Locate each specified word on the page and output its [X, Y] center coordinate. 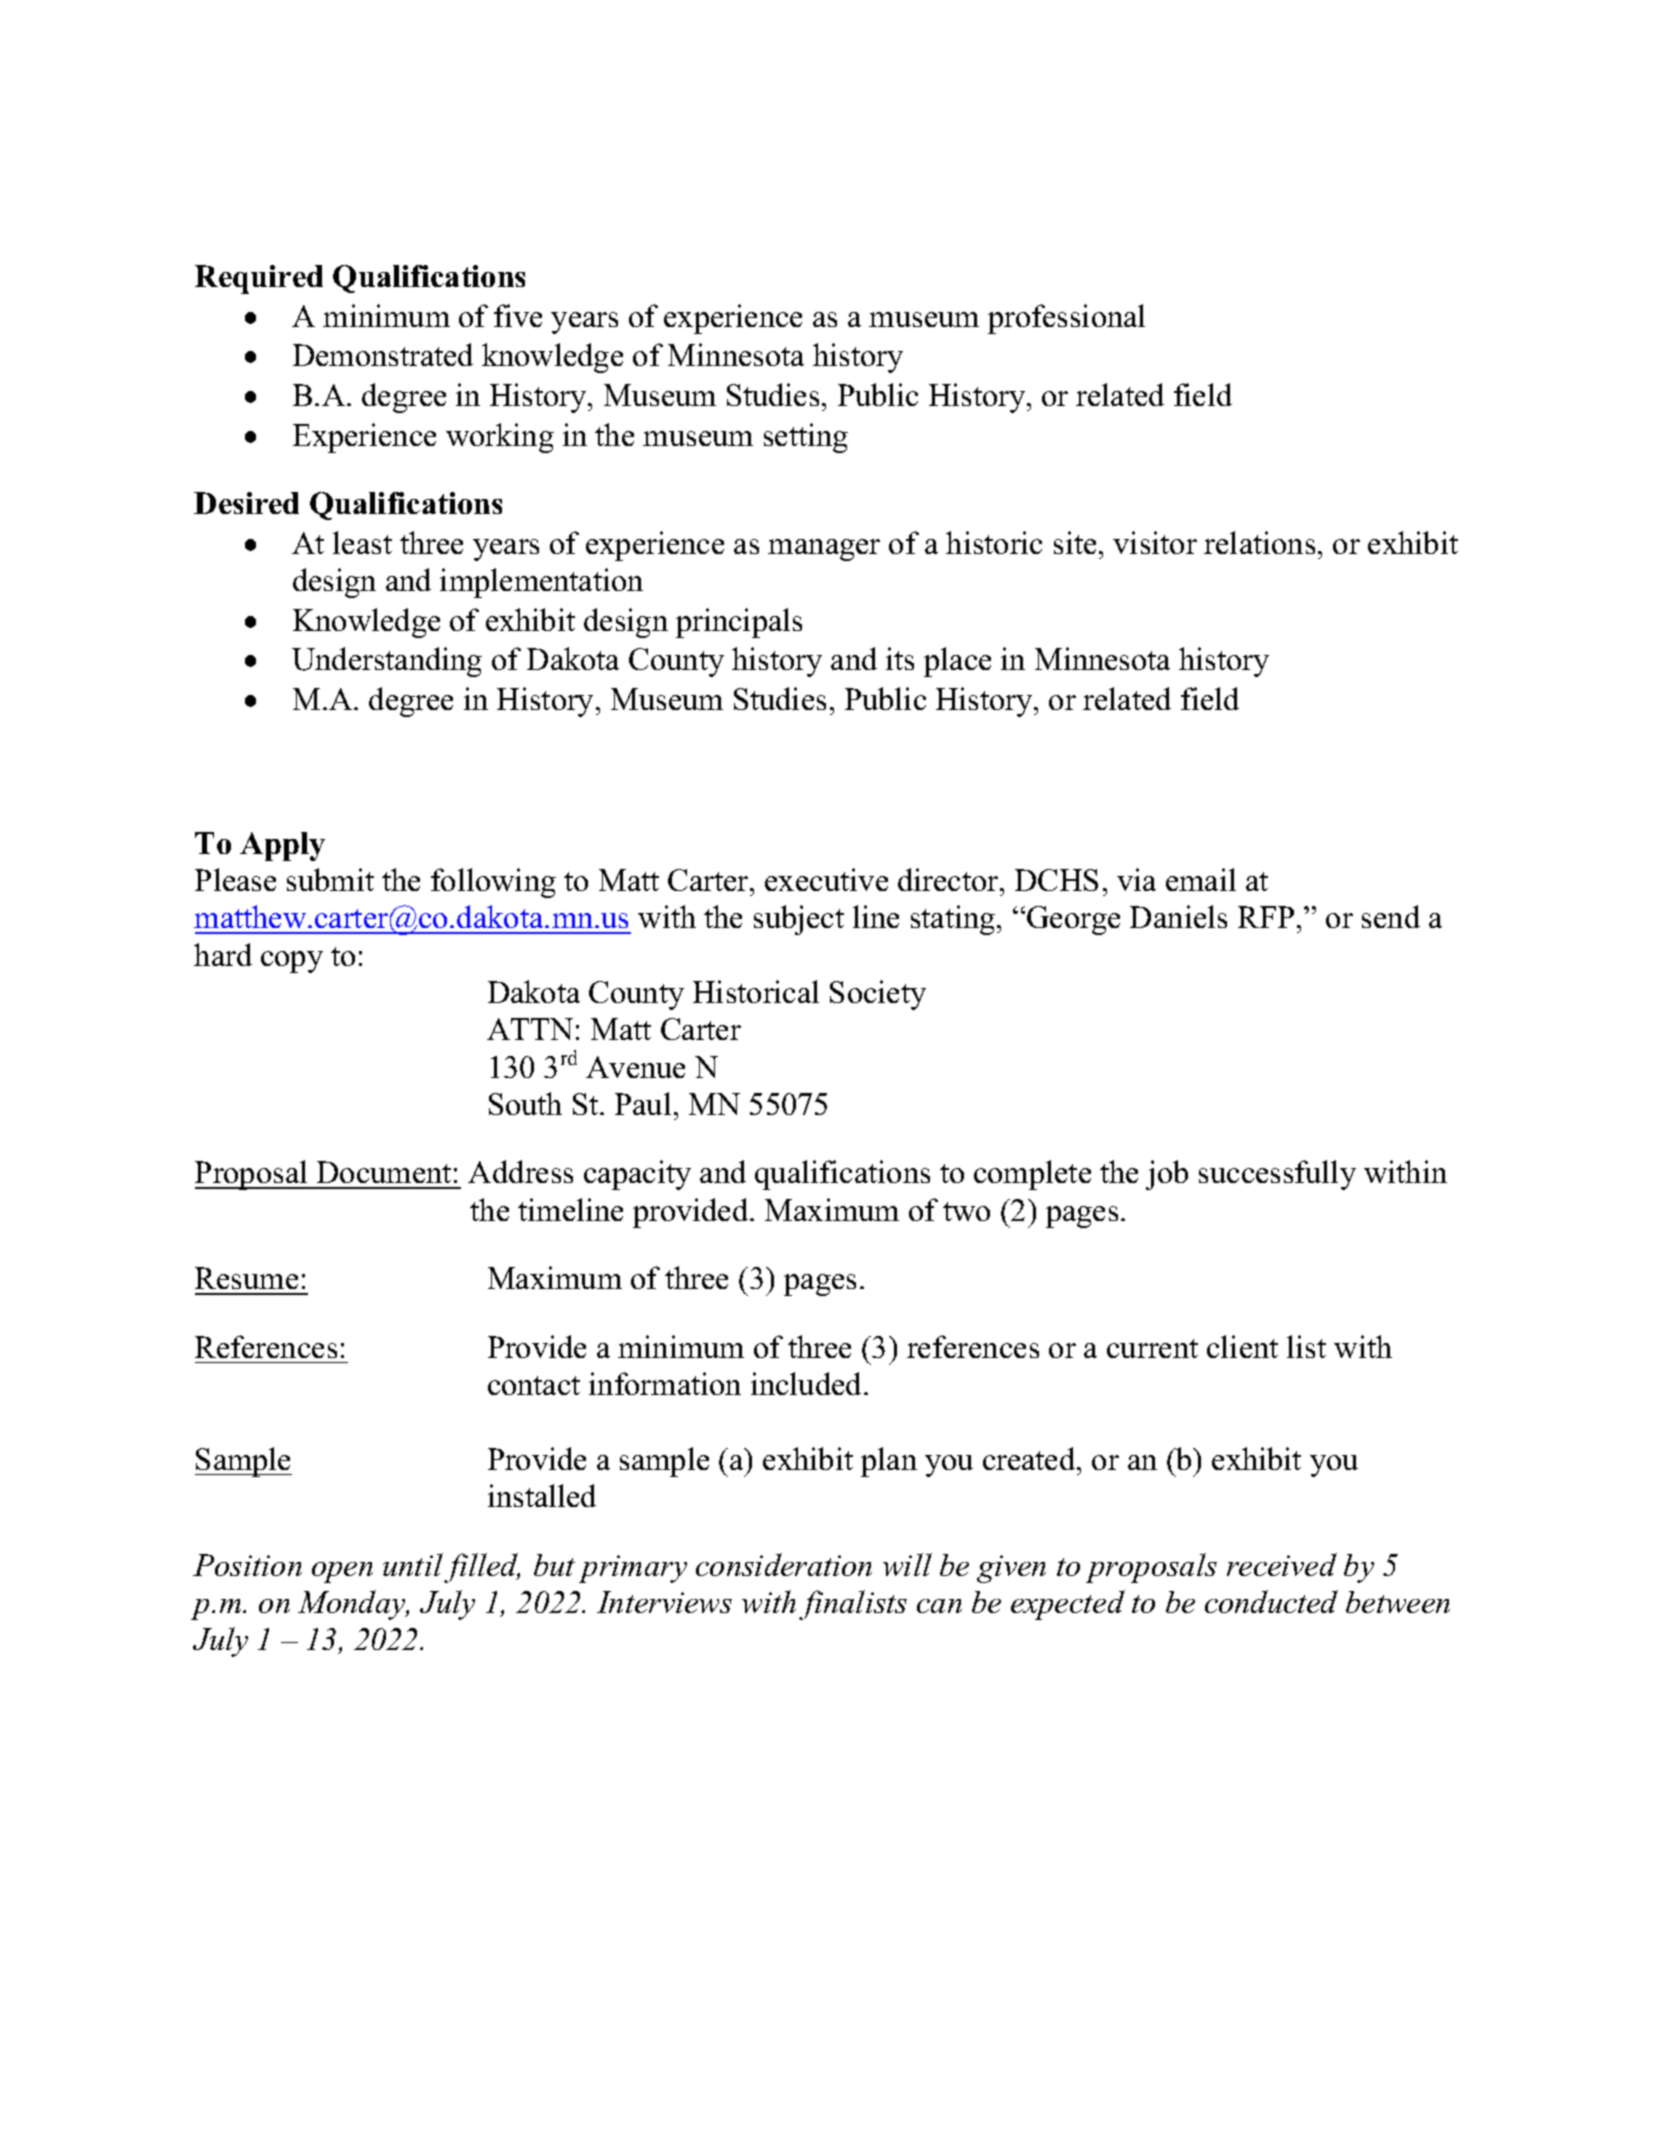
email [1201, 879]
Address [520, 1171]
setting [806, 438]
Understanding [387, 662]
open [342, 1572]
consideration [784, 1564]
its [900, 658]
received [1282, 1564]
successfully [1277, 1175]
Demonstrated [383, 354]
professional [1066, 319]
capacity [637, 1175]
